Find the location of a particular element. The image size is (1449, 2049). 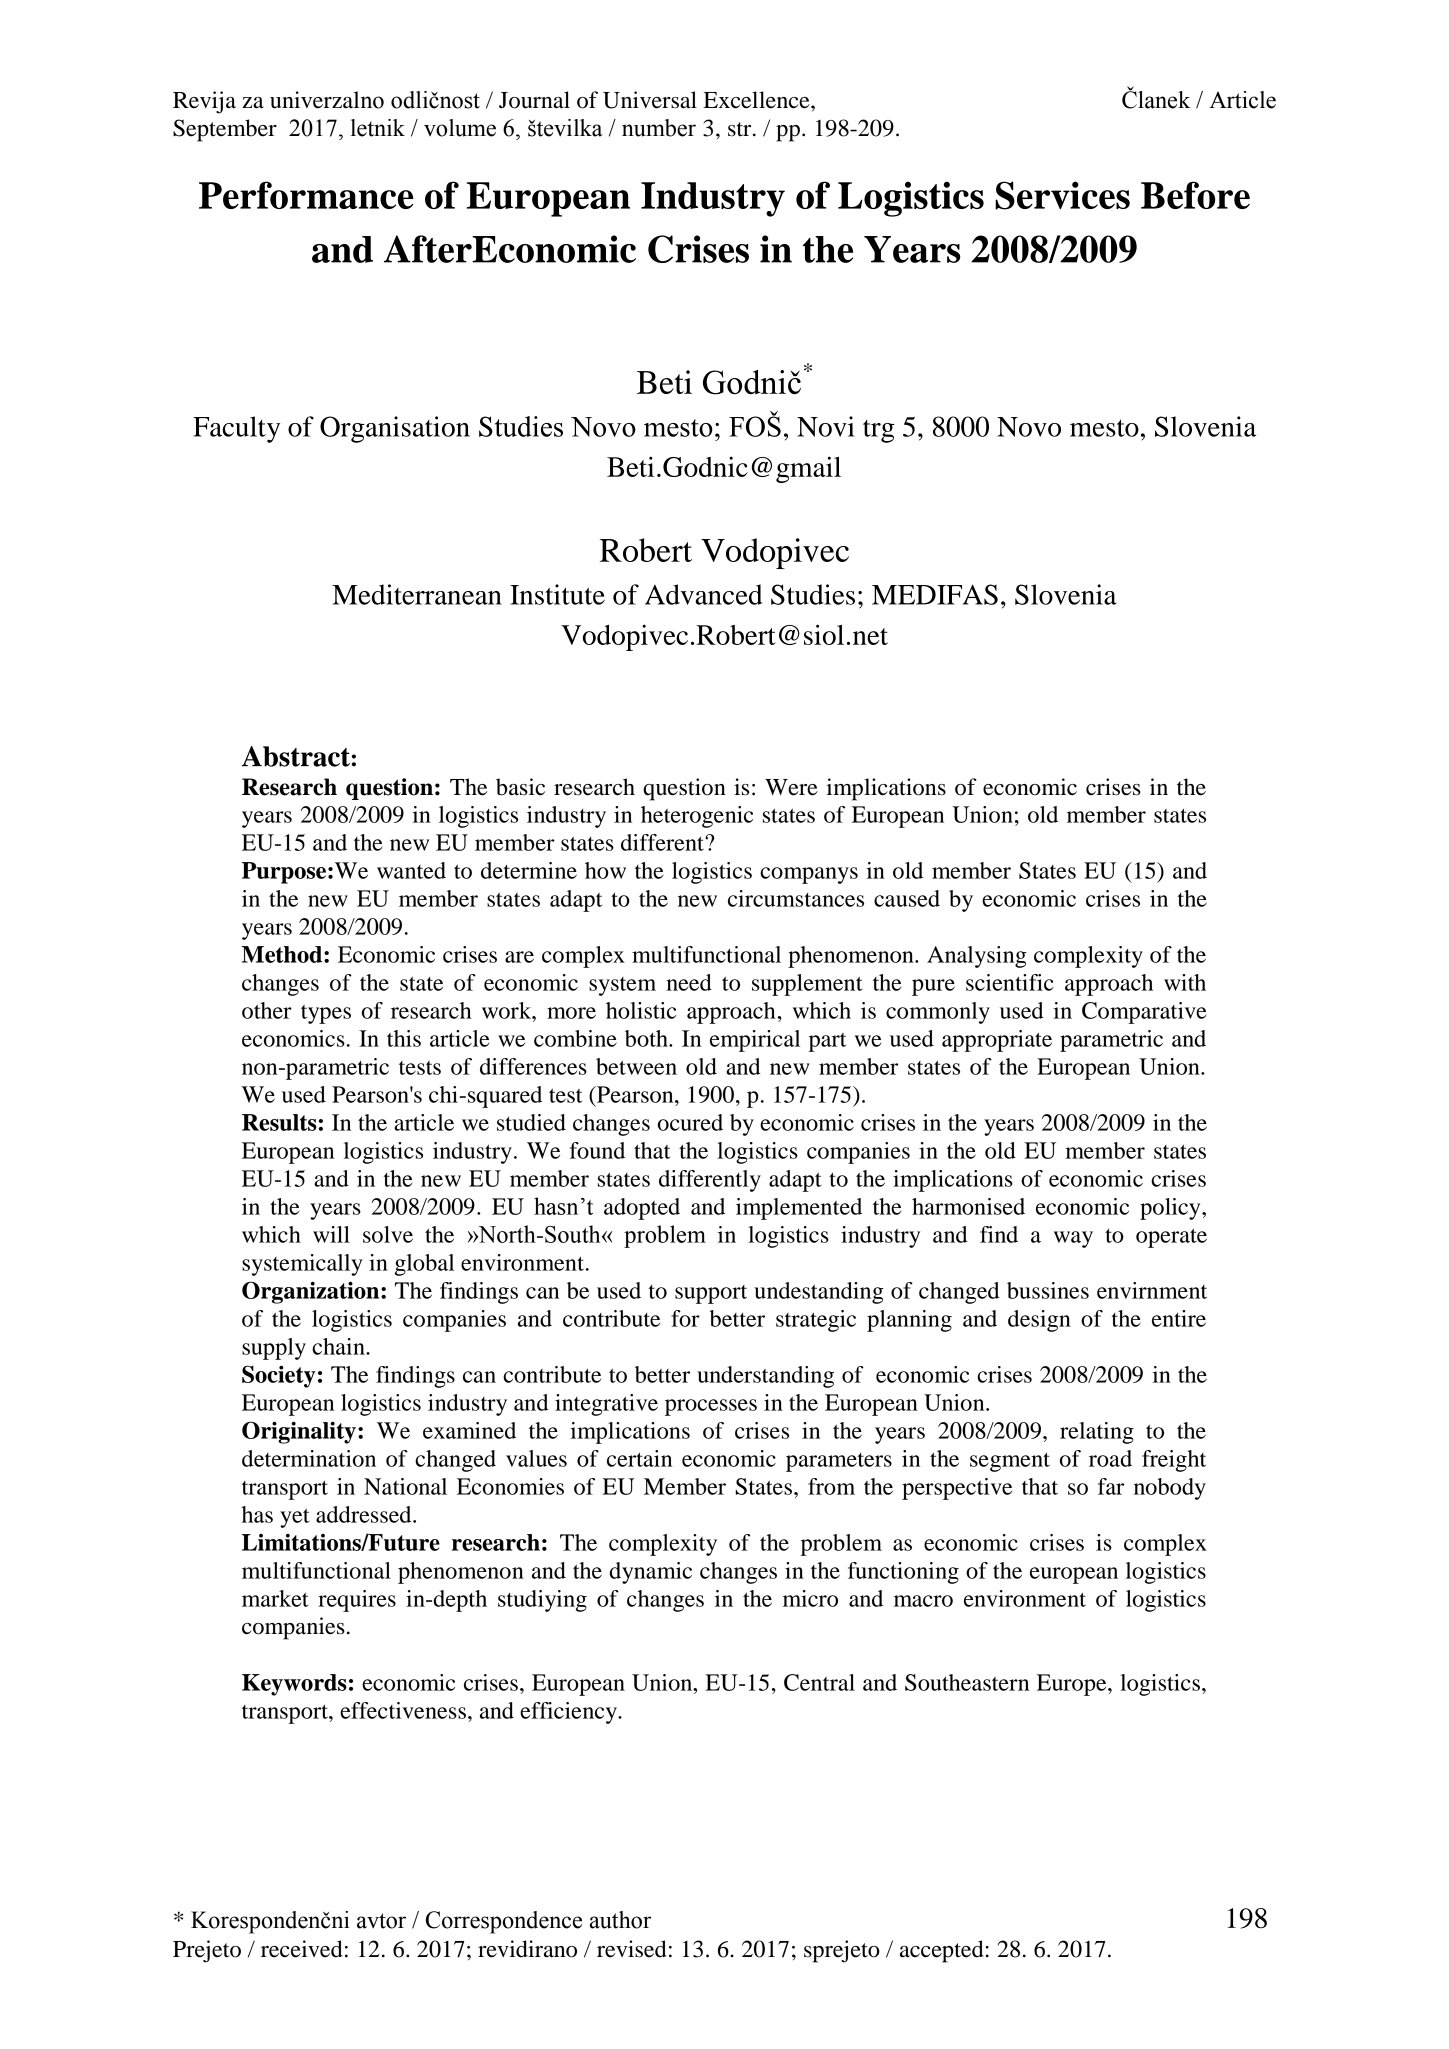

accepted is located at coordinates (942, 1951).
